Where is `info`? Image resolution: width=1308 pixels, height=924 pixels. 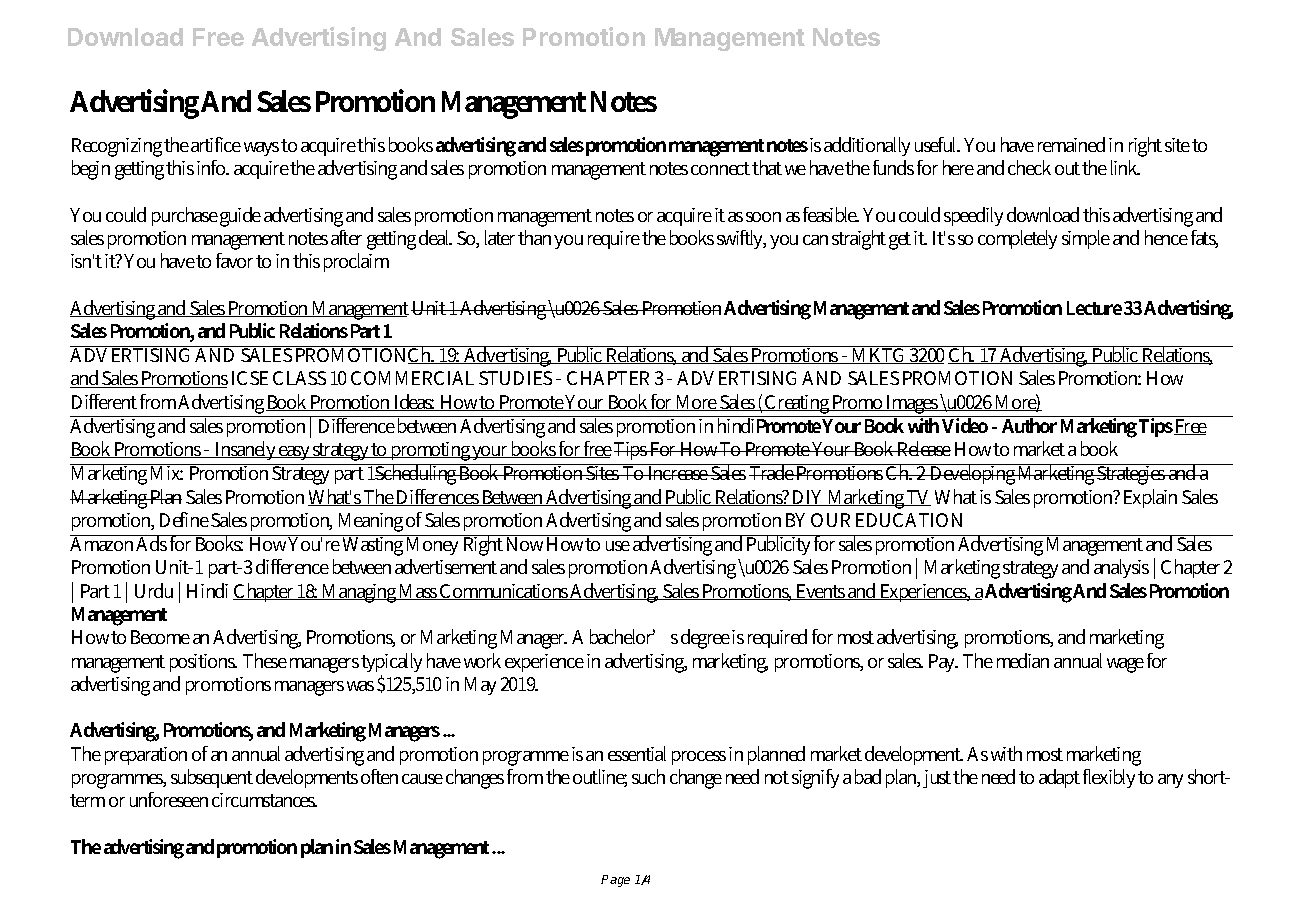 info is located at coordinates (212, 167).
